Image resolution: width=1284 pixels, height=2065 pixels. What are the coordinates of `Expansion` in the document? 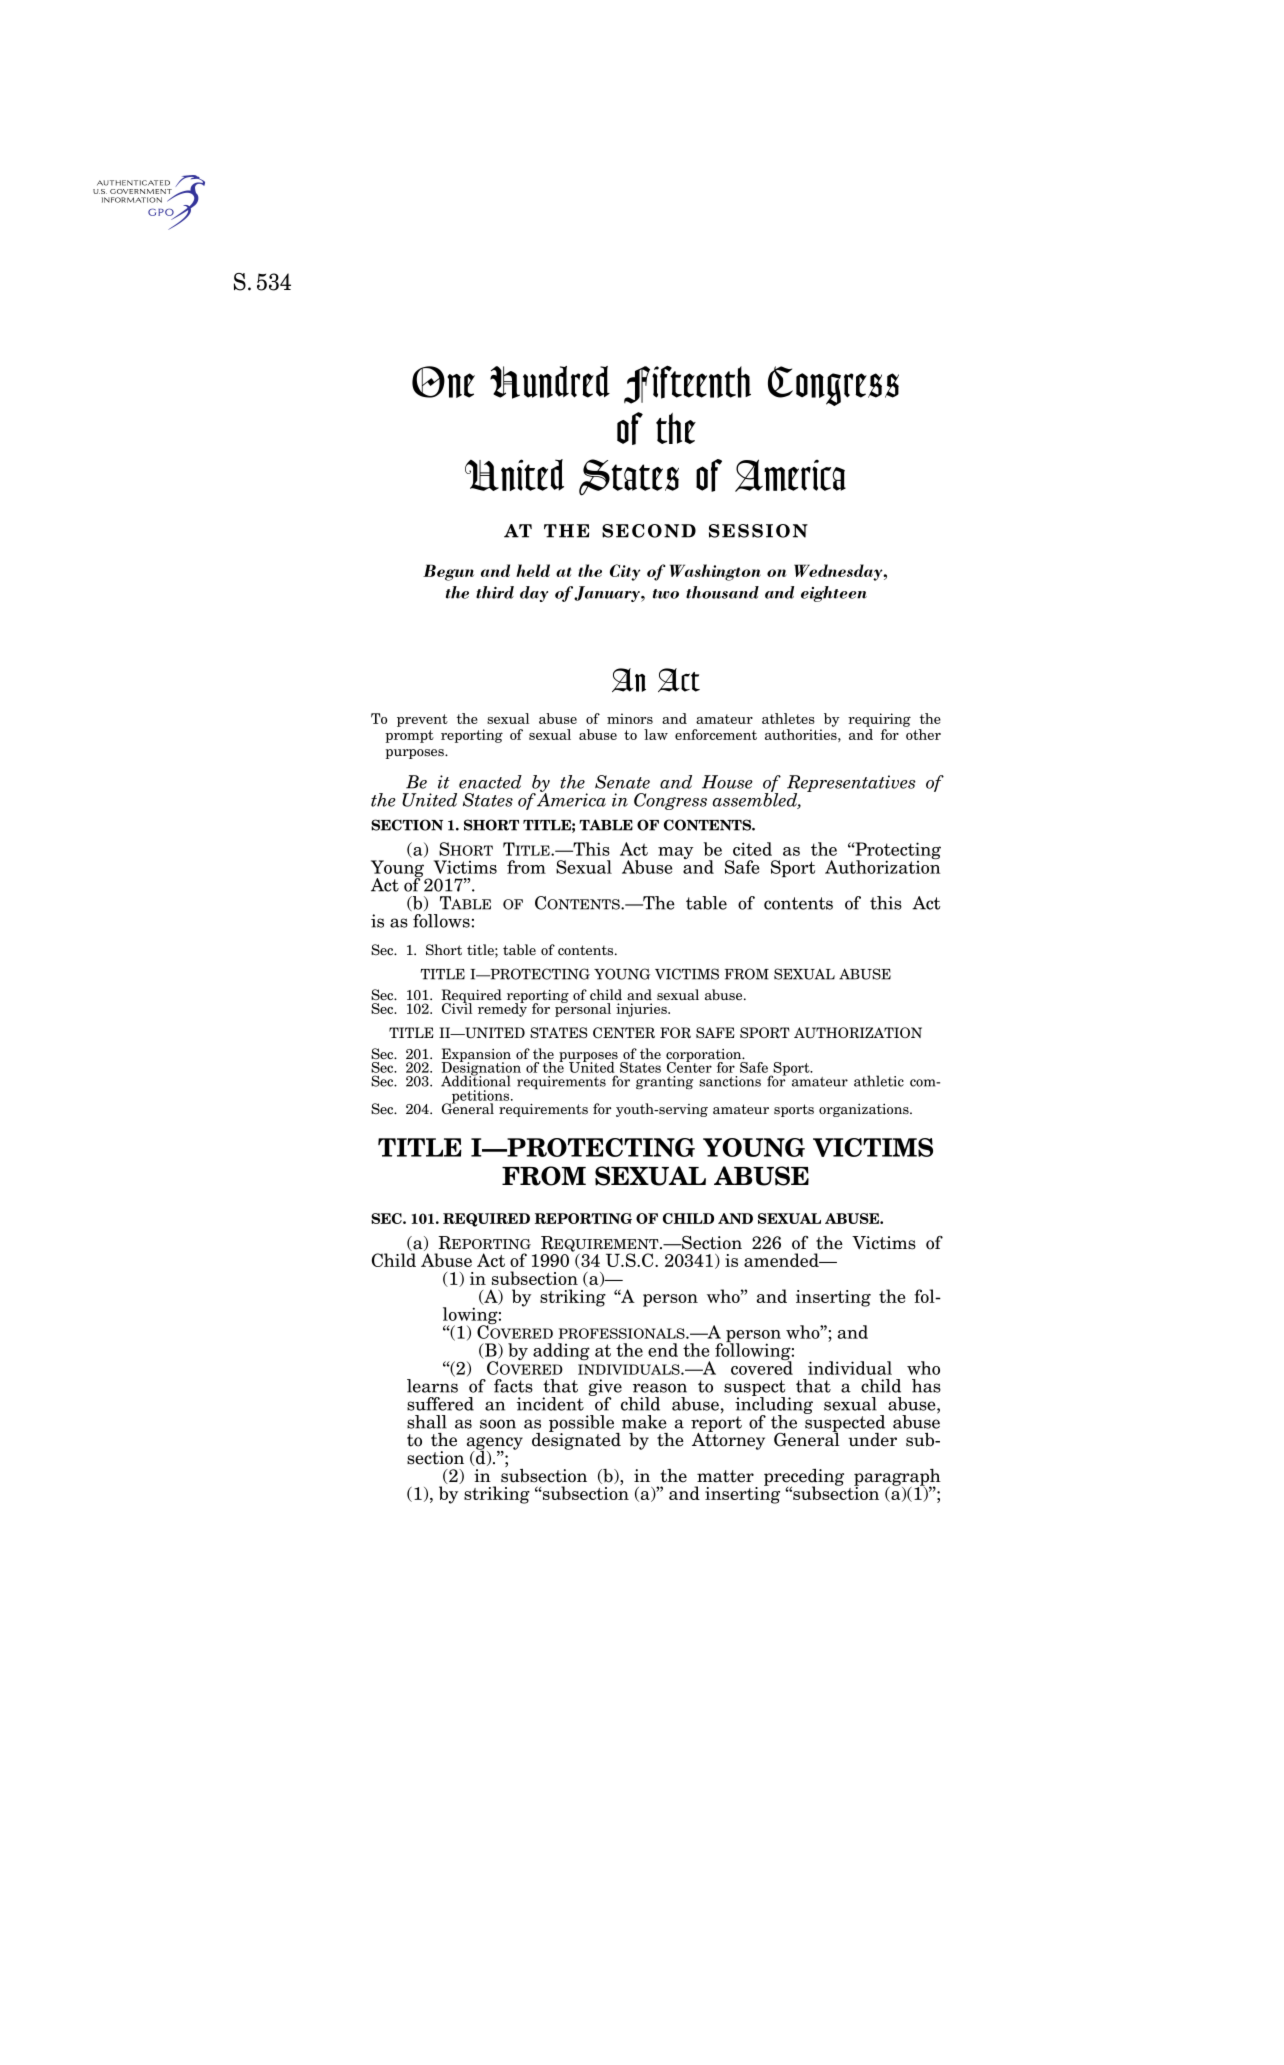 It's located at (476, 1056).
